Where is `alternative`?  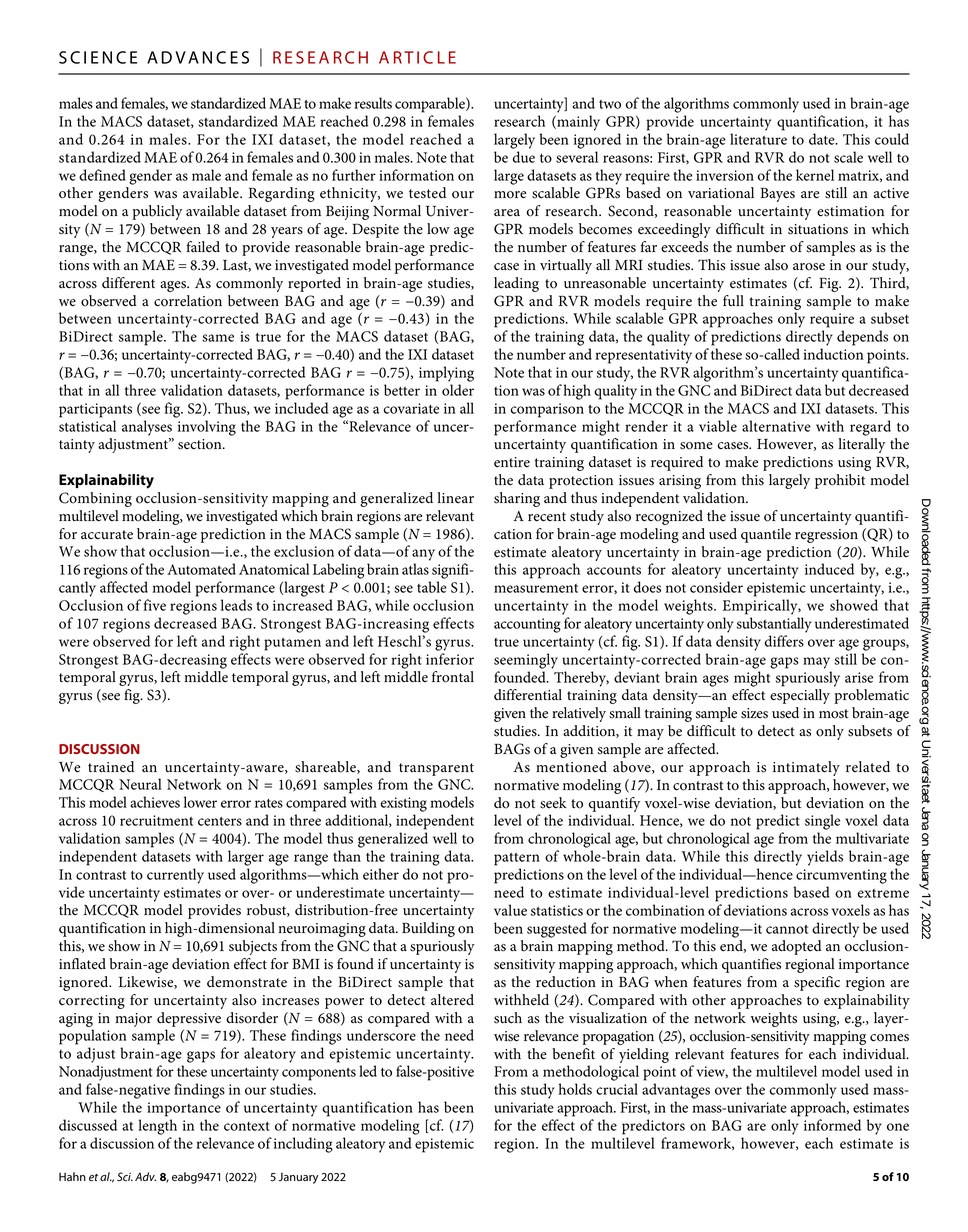 alternative is located at coordinates (776, 426).
